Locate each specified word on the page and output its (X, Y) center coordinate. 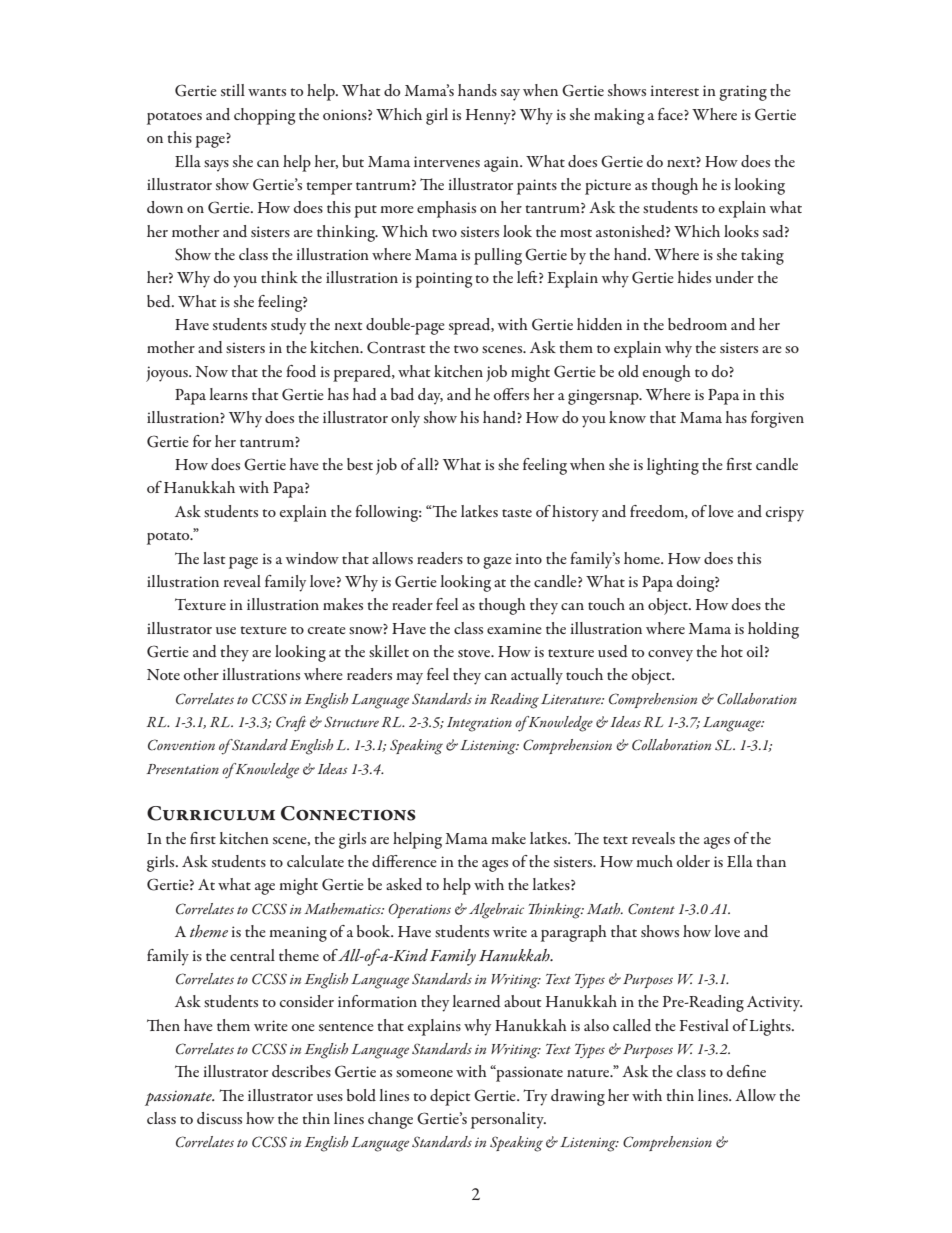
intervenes (447, 161)
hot (732, 651)
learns (228, 394)
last (214, 558)
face (671, 114)
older (693, 861)
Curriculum (211, 813)
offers (511, 394)
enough (667, 373)
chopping (265, 116)
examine (514, 628)
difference (404, 861)
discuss (219, 1118)
